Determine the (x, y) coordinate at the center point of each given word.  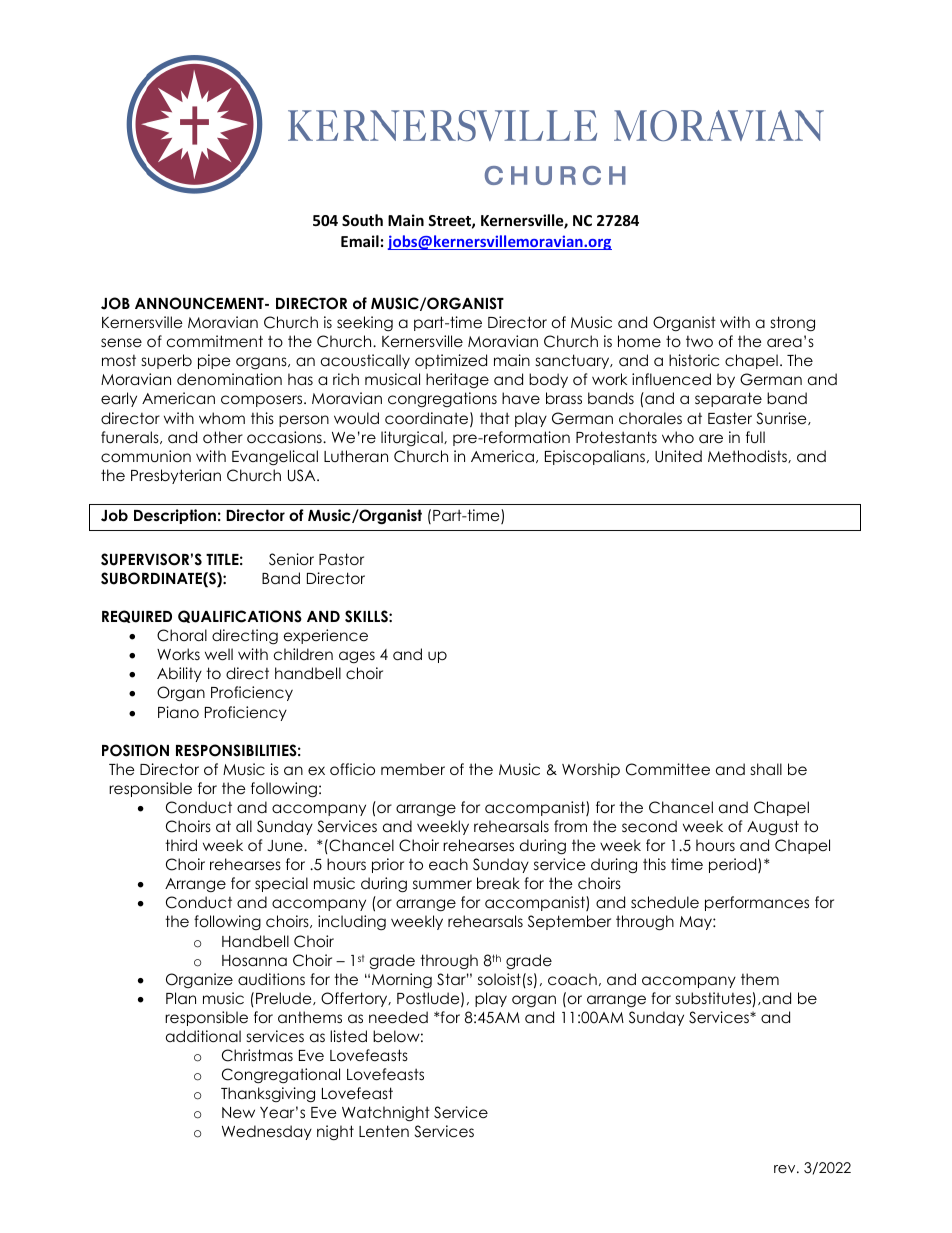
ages (357, 657)
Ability (179, 674)
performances (757, 903)
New (238, 1113)
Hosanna (254, 961)
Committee (668, 769)
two (699, 342)
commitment (215, 341)
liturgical (413, 438)
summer (442, 884)
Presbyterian (176, 476)
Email (360, 241)
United (678, 456)
